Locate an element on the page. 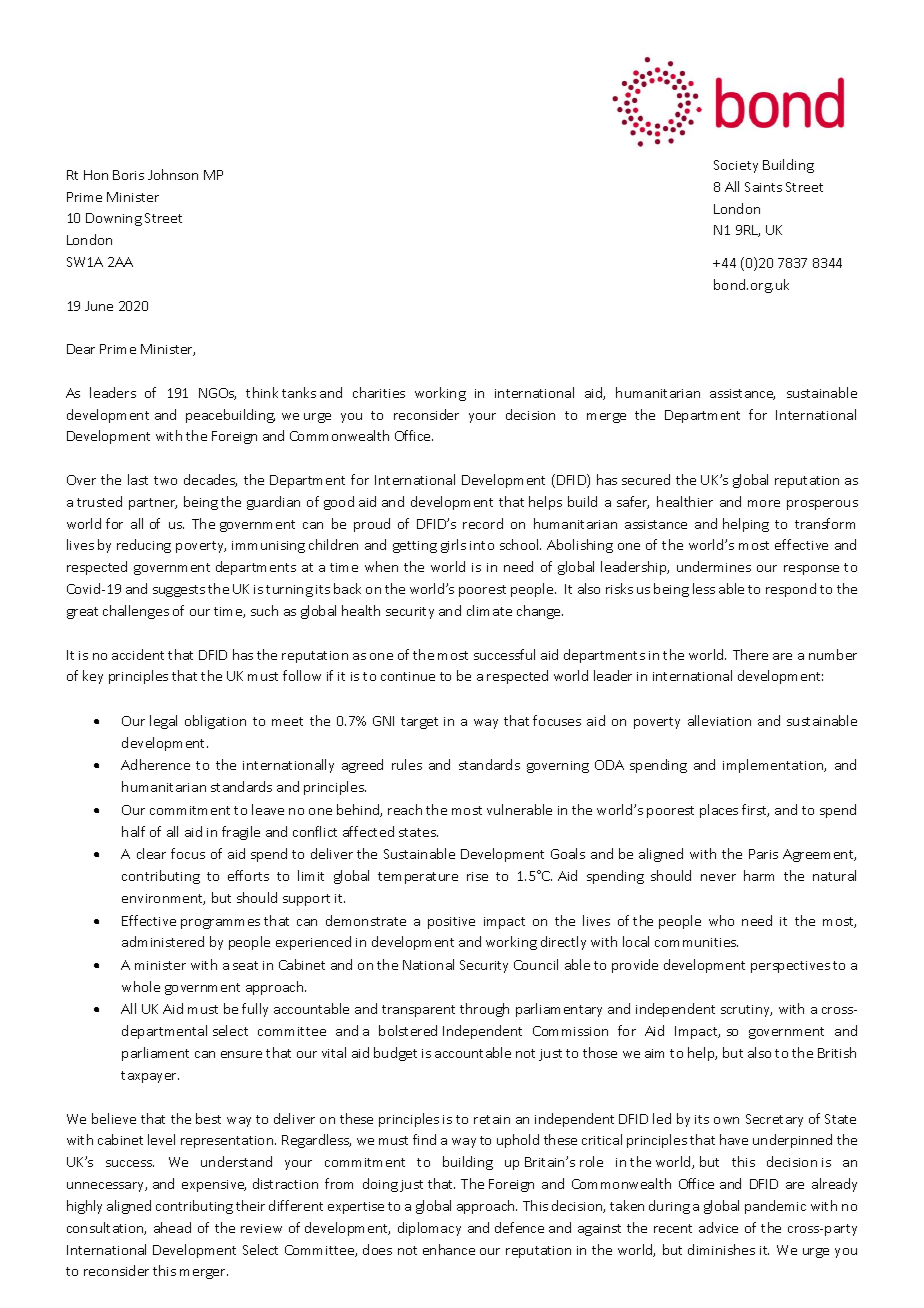 The height and width of the image is (1308, 924). ahead is located at coordinates (172, 1227).
